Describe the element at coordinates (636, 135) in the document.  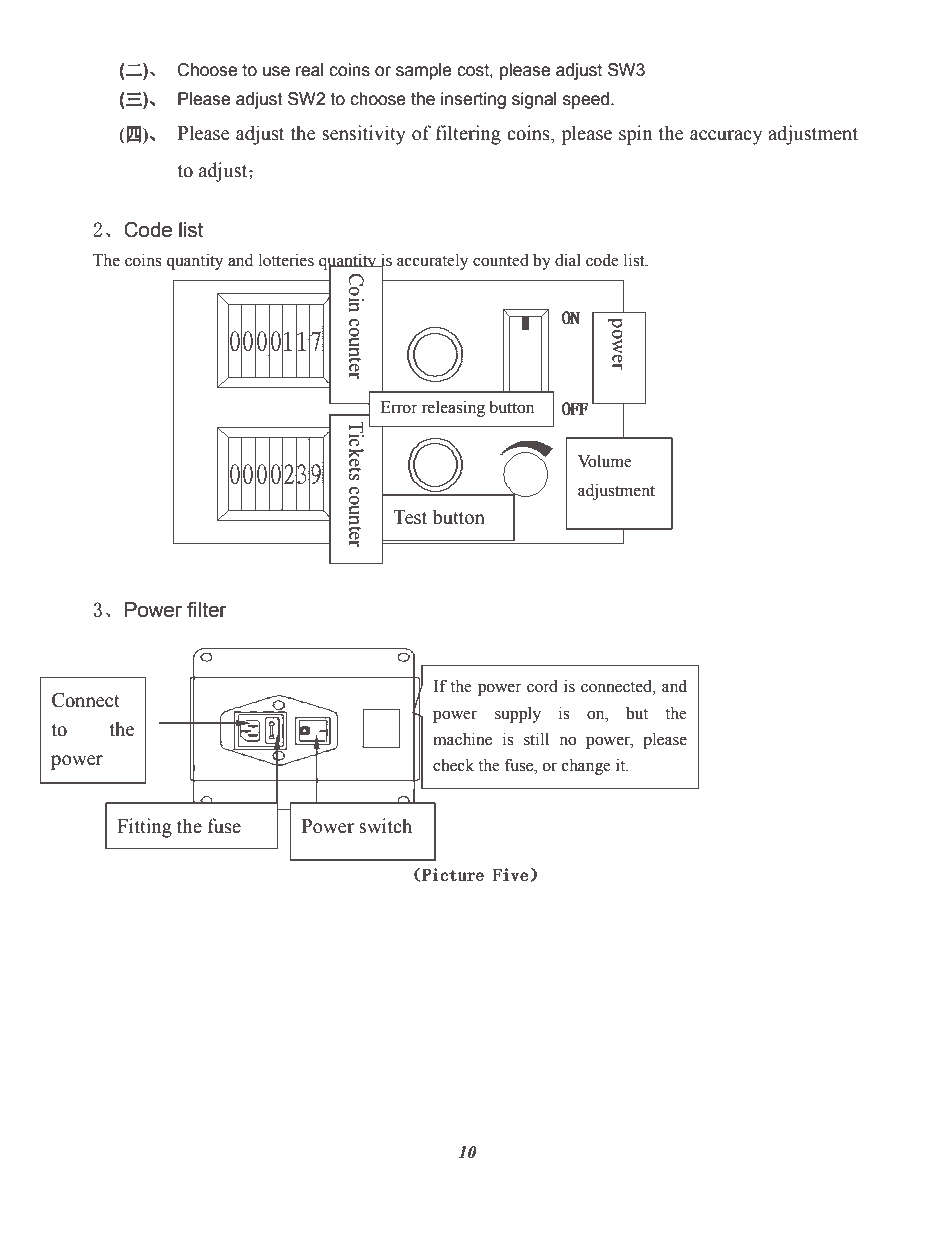
I see `spin` at that location.
